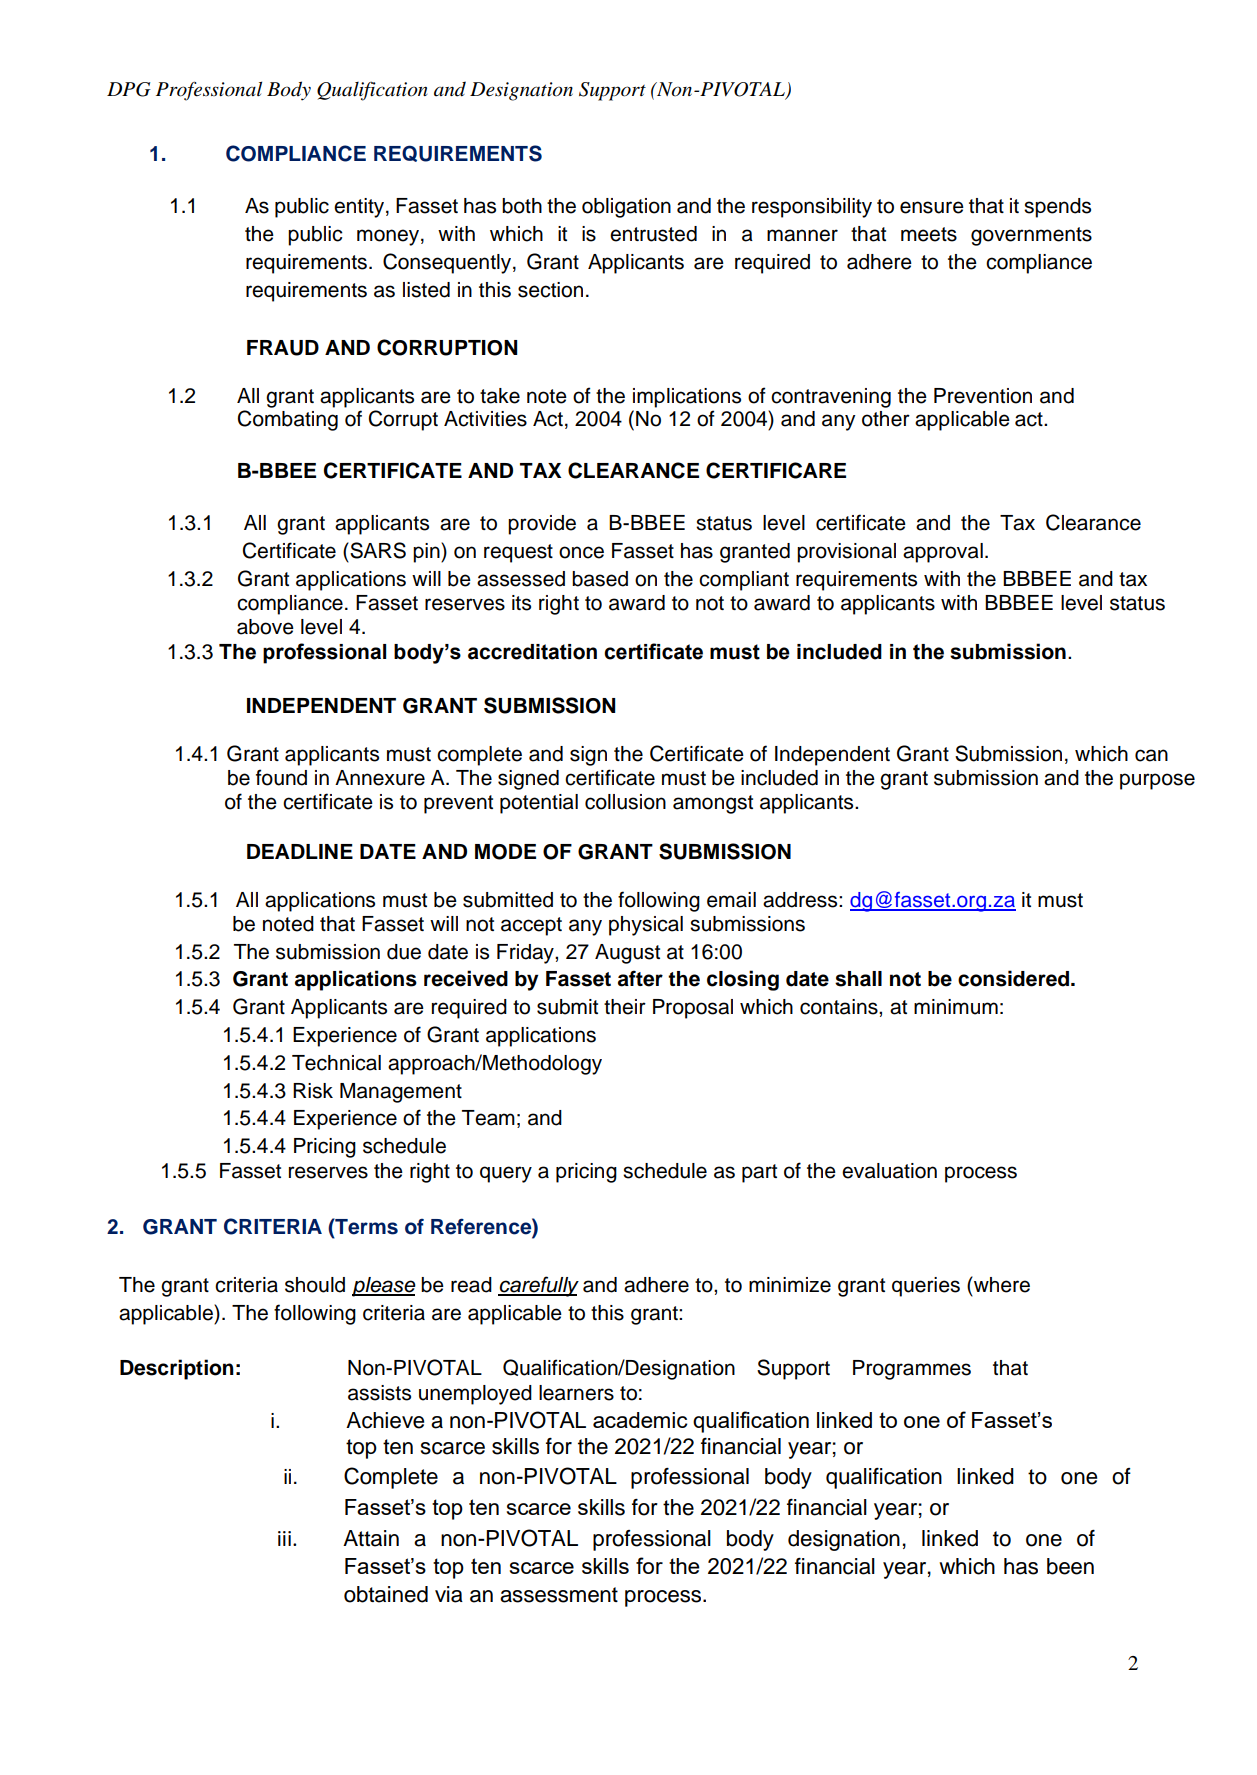  I want to click on Risk, so click(313, 1091).
